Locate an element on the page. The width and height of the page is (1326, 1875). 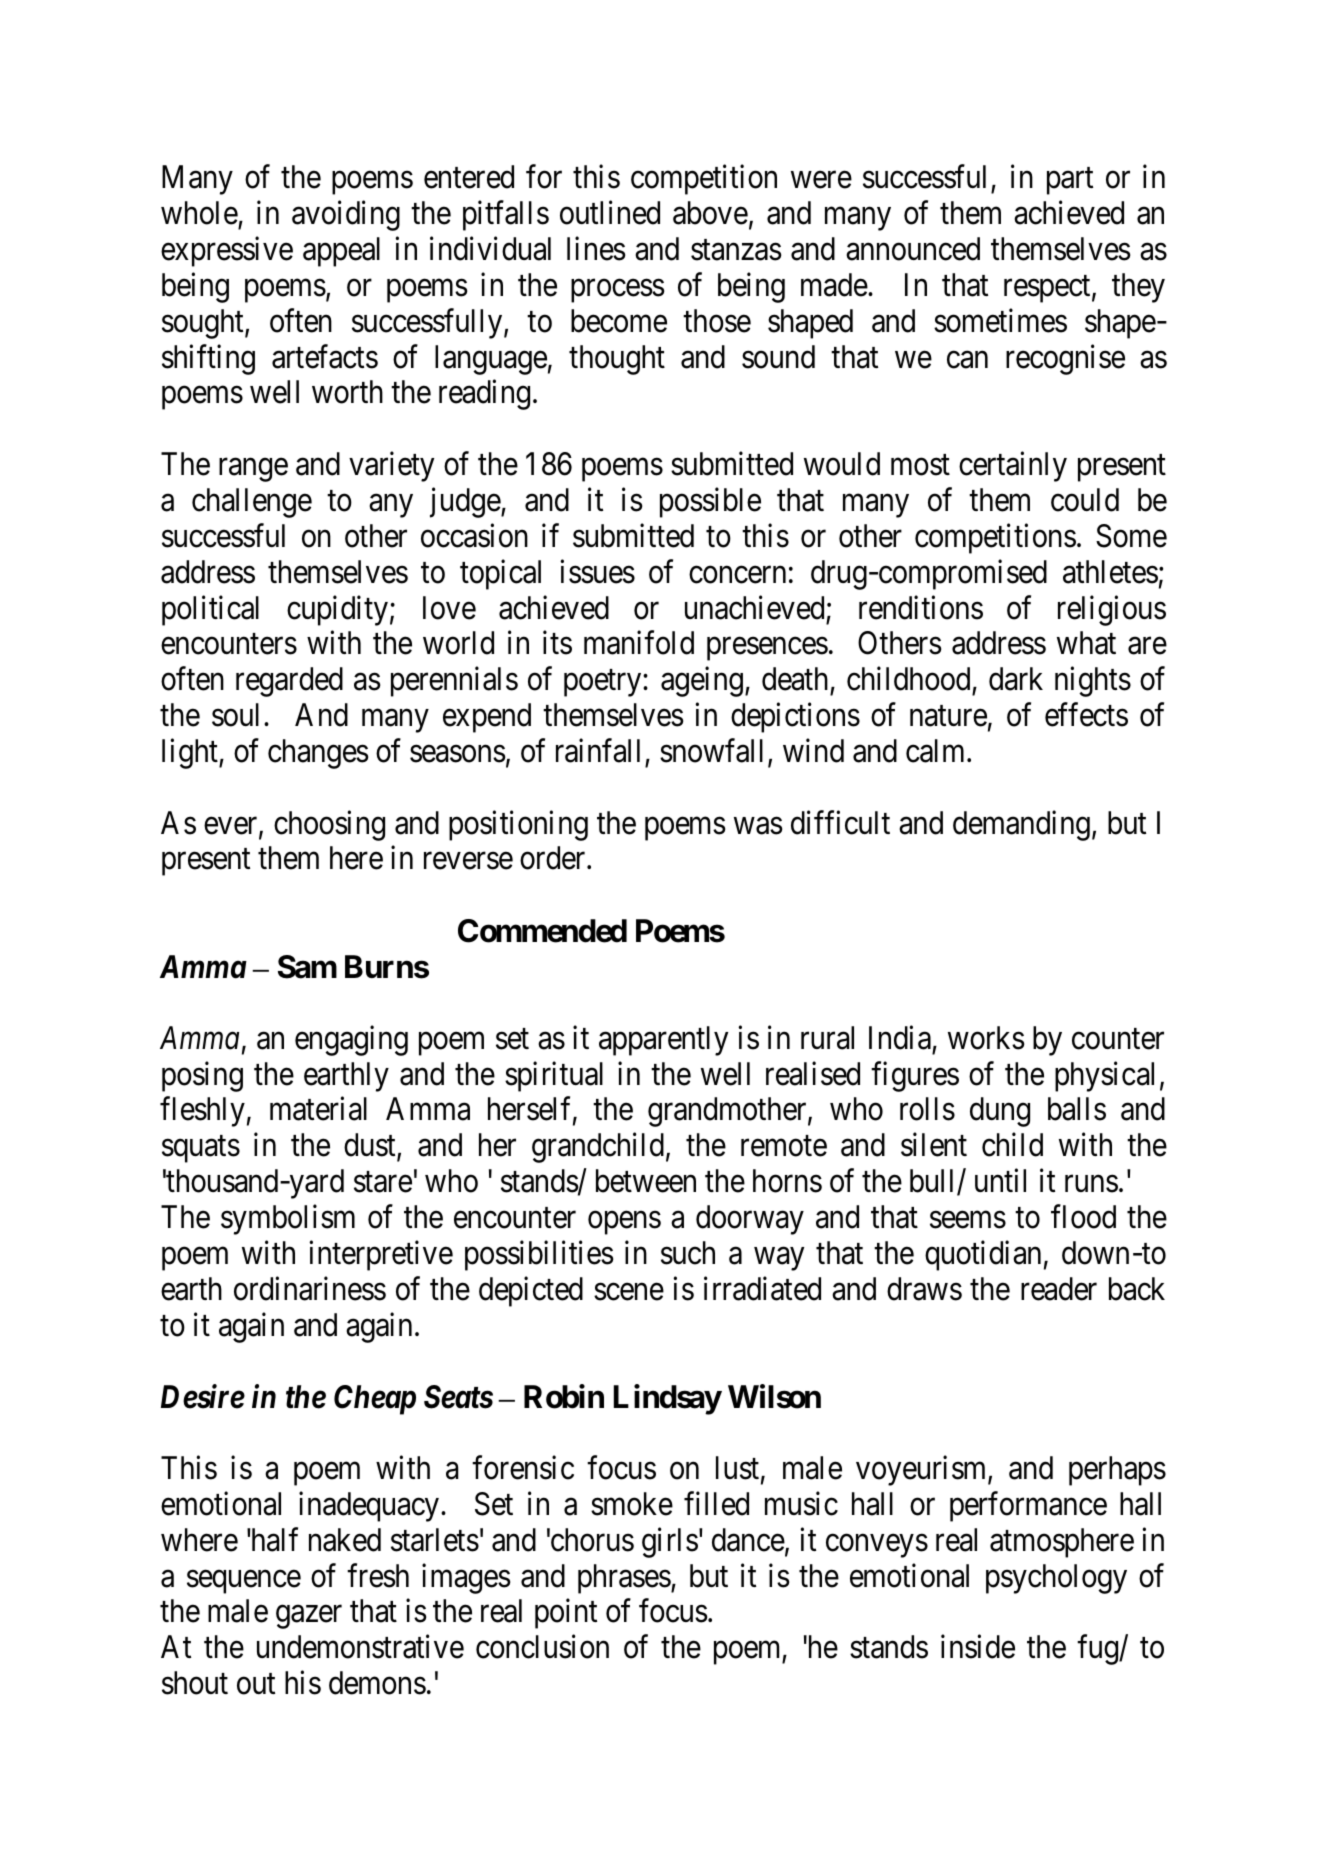
above is located at coordinates (710, 213).
